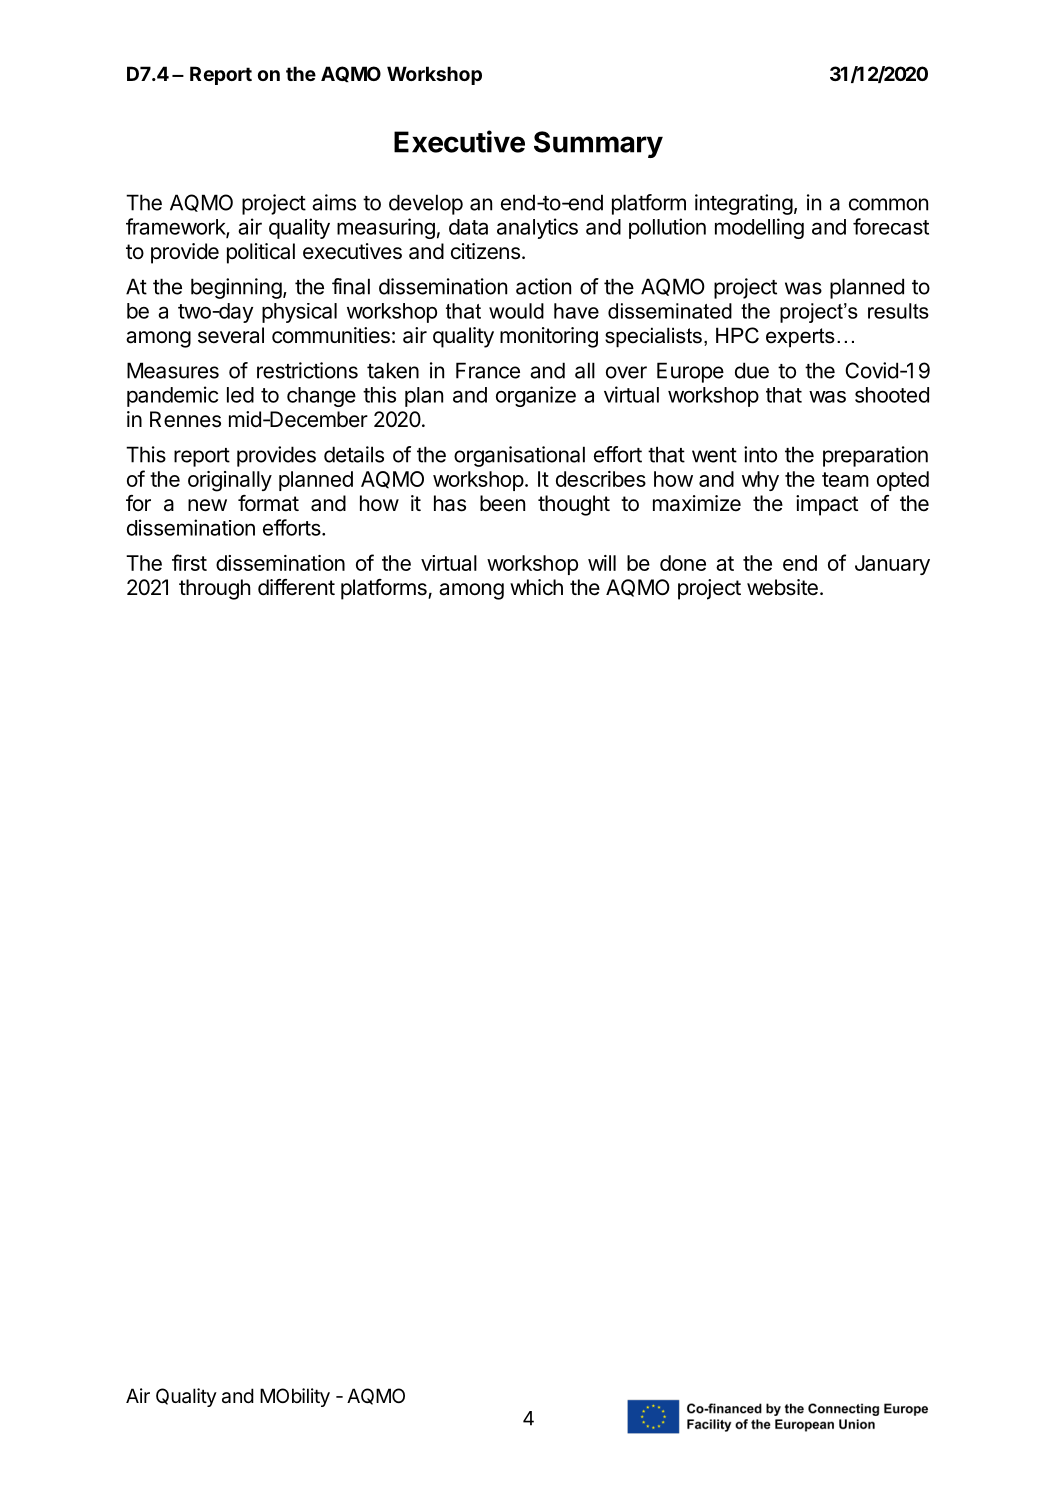  What do you see at coordinates (296, 587) in the screenshot?
I see `different` at bounding box center [296, 587].
